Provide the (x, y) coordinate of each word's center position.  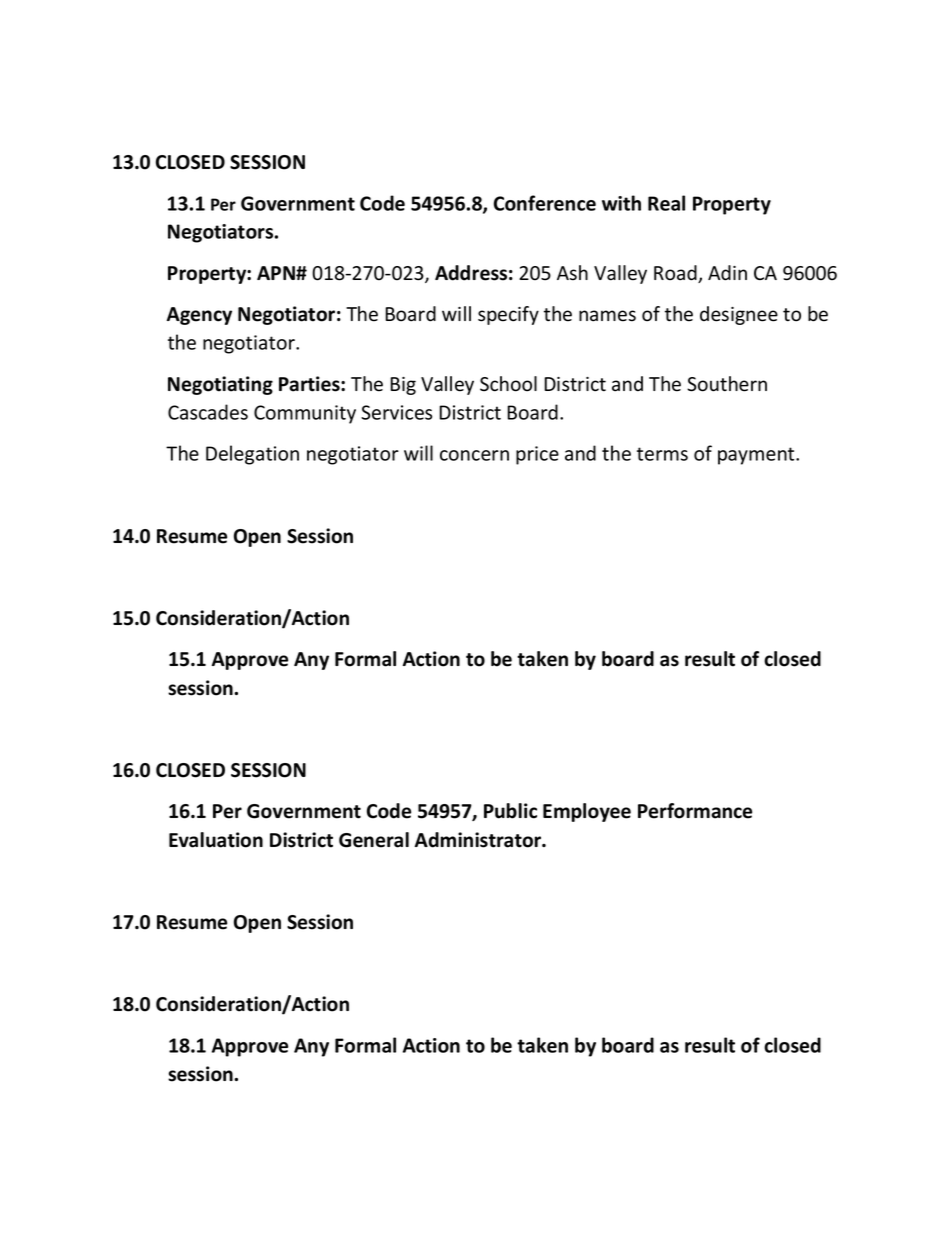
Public (510, 811)
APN (277, 273)
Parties (310, 384)
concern (474, 455)
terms (662, 454)
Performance (695, 811)
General (374, 840)
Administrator (479, 840)
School (508, 384)
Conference (545, 203)
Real (666, 203)
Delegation (252, 455)
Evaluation (216, 840)
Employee (587, 812)
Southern (727, 384)
